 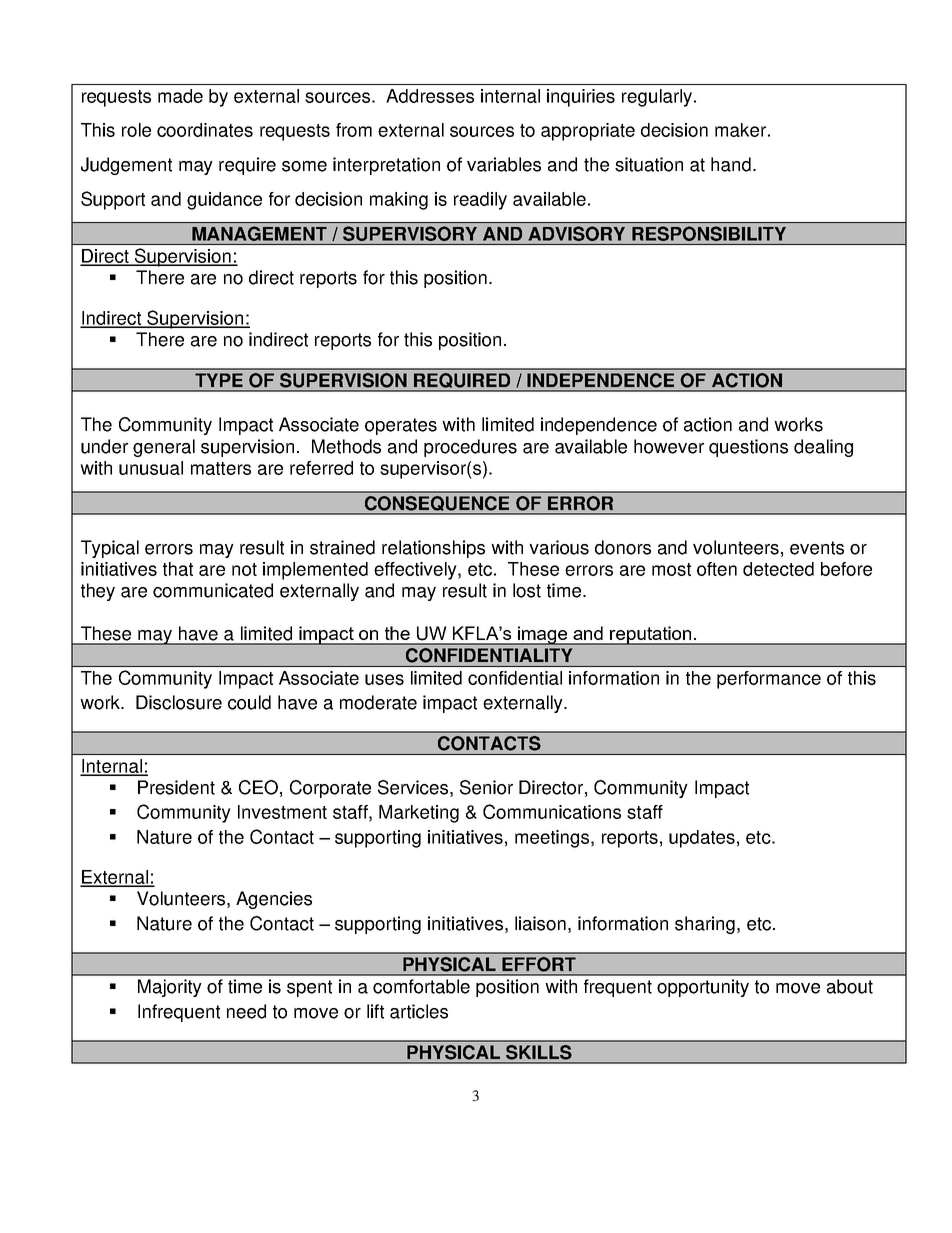 I want to click on coordinates, so click(x=205, y=130).
